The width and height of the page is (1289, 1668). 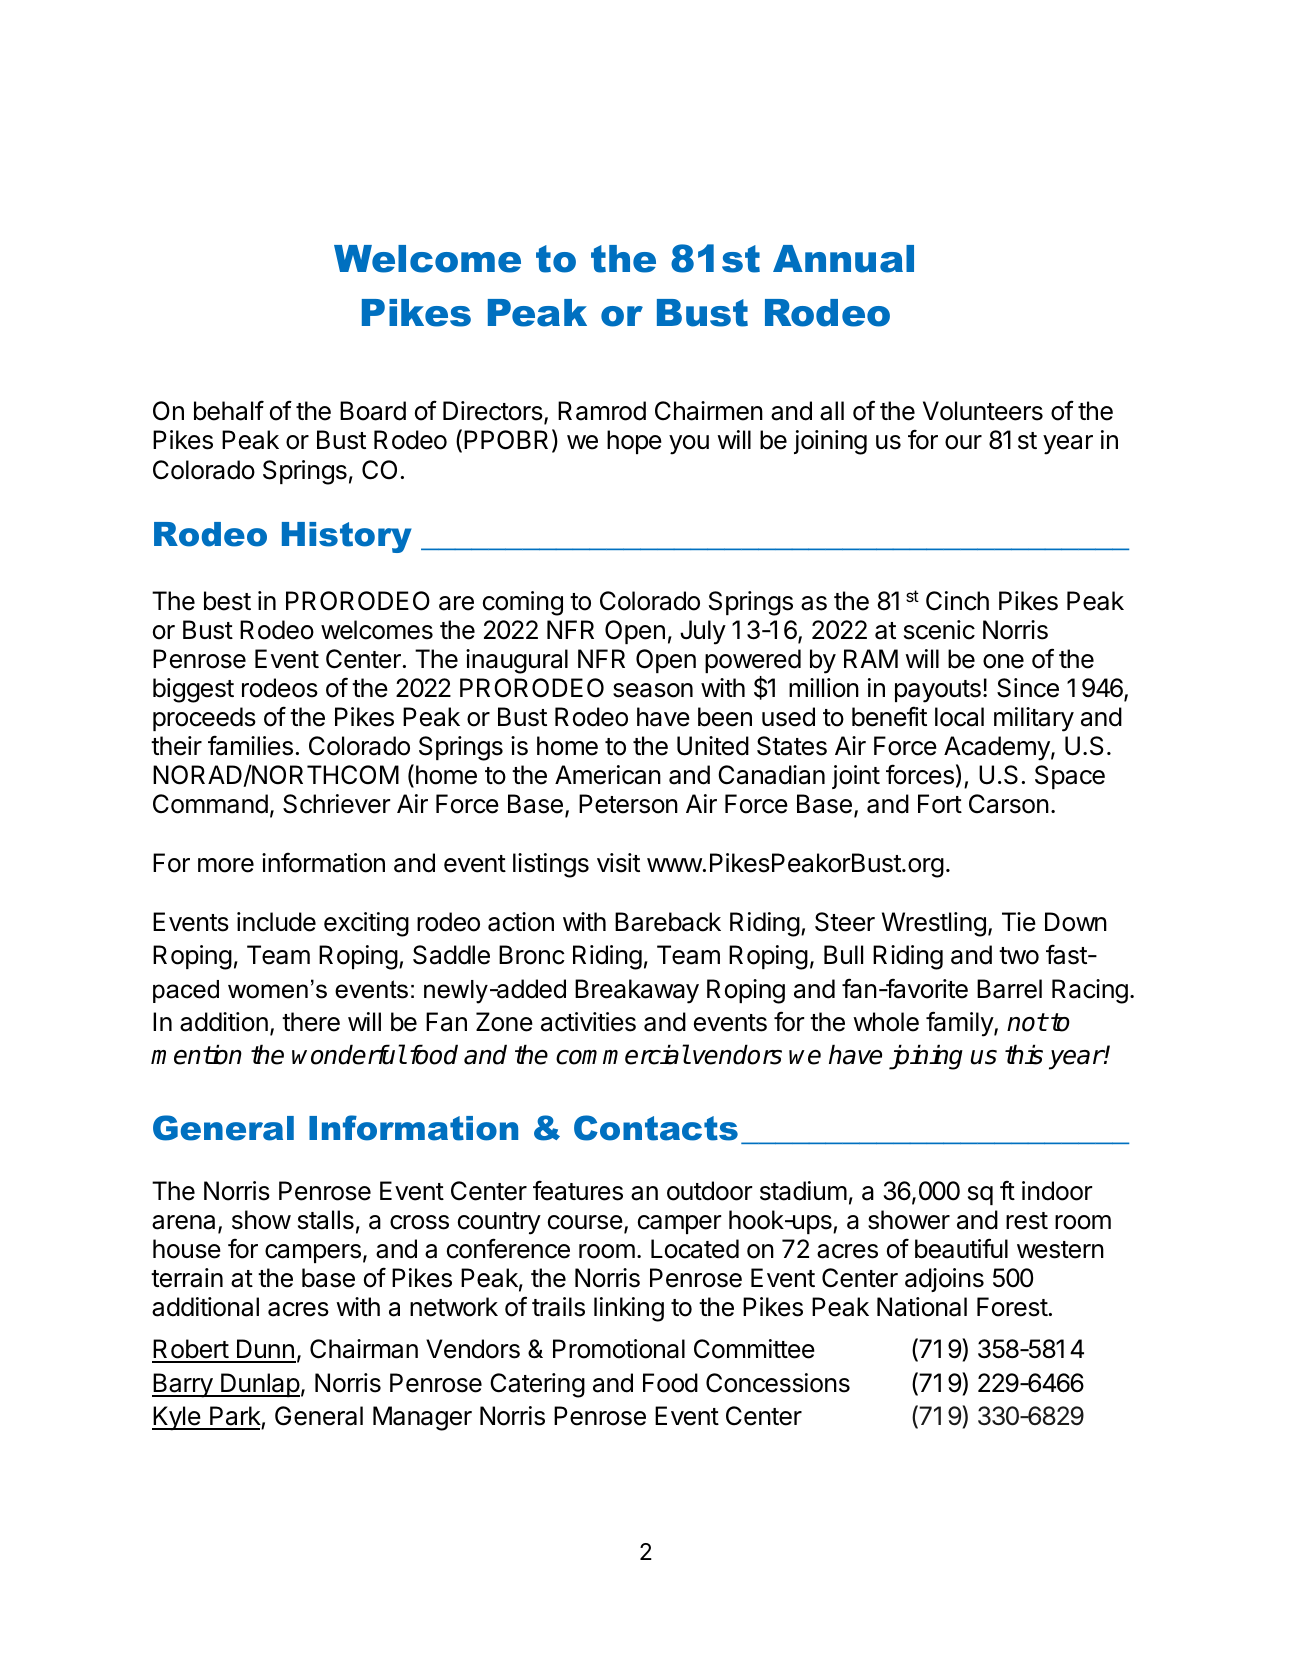 What do you see at coordinates (311, 1022) in the page?
I see `there` at bounding box center [311, 1022].
